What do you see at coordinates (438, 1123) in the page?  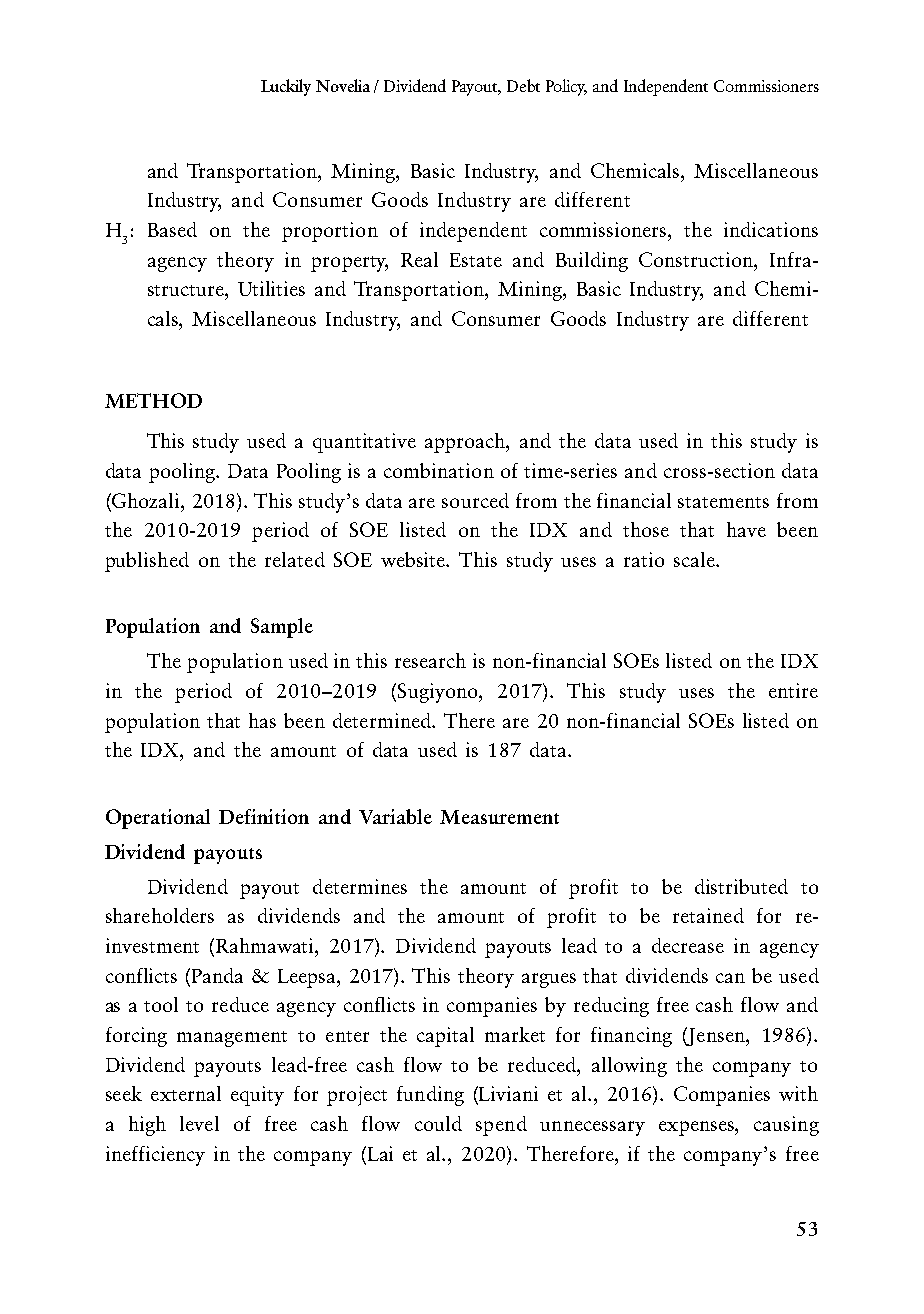 I see `could` at bounding box center [438, 1123].
